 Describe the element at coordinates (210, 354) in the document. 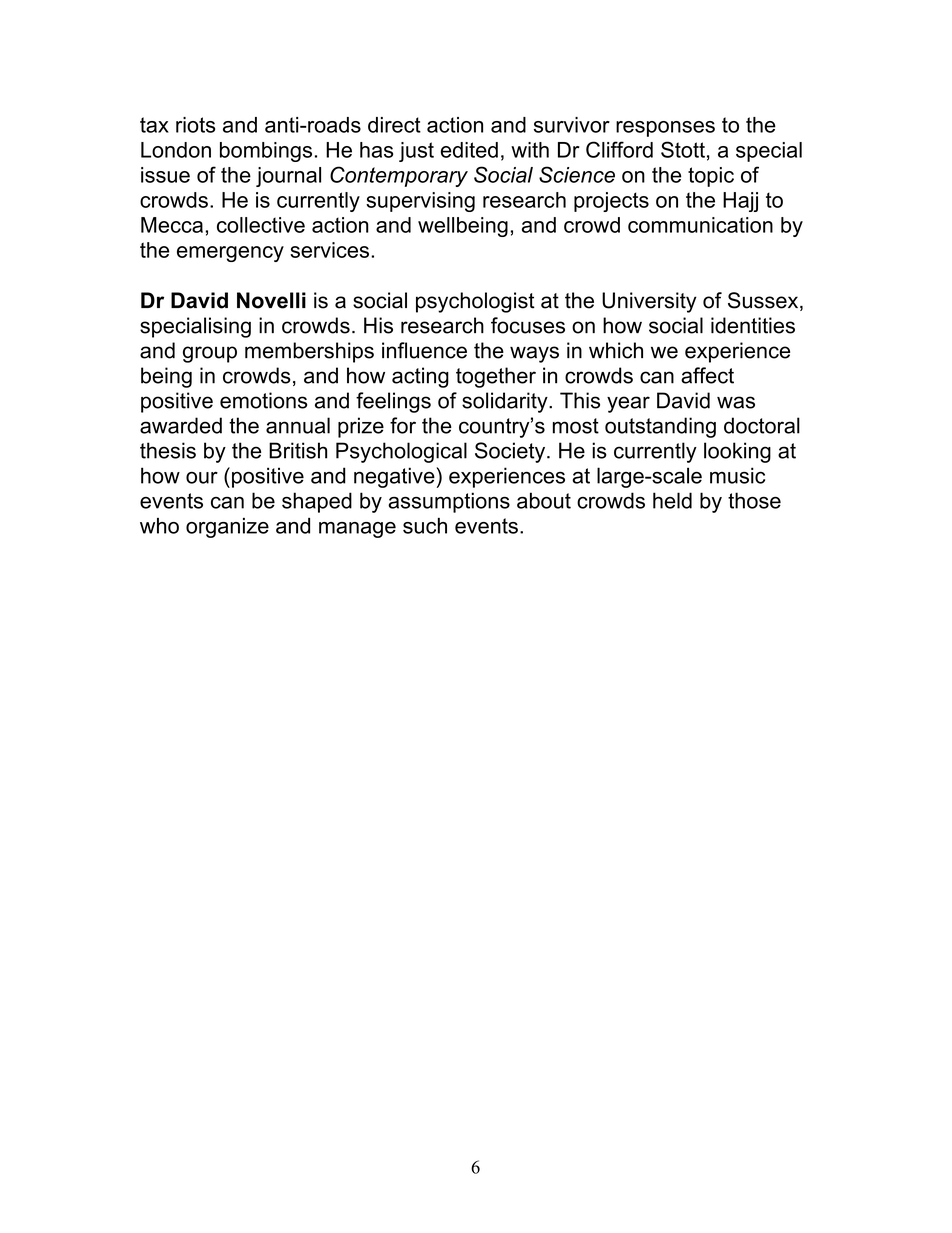

I see `group` at that location.
